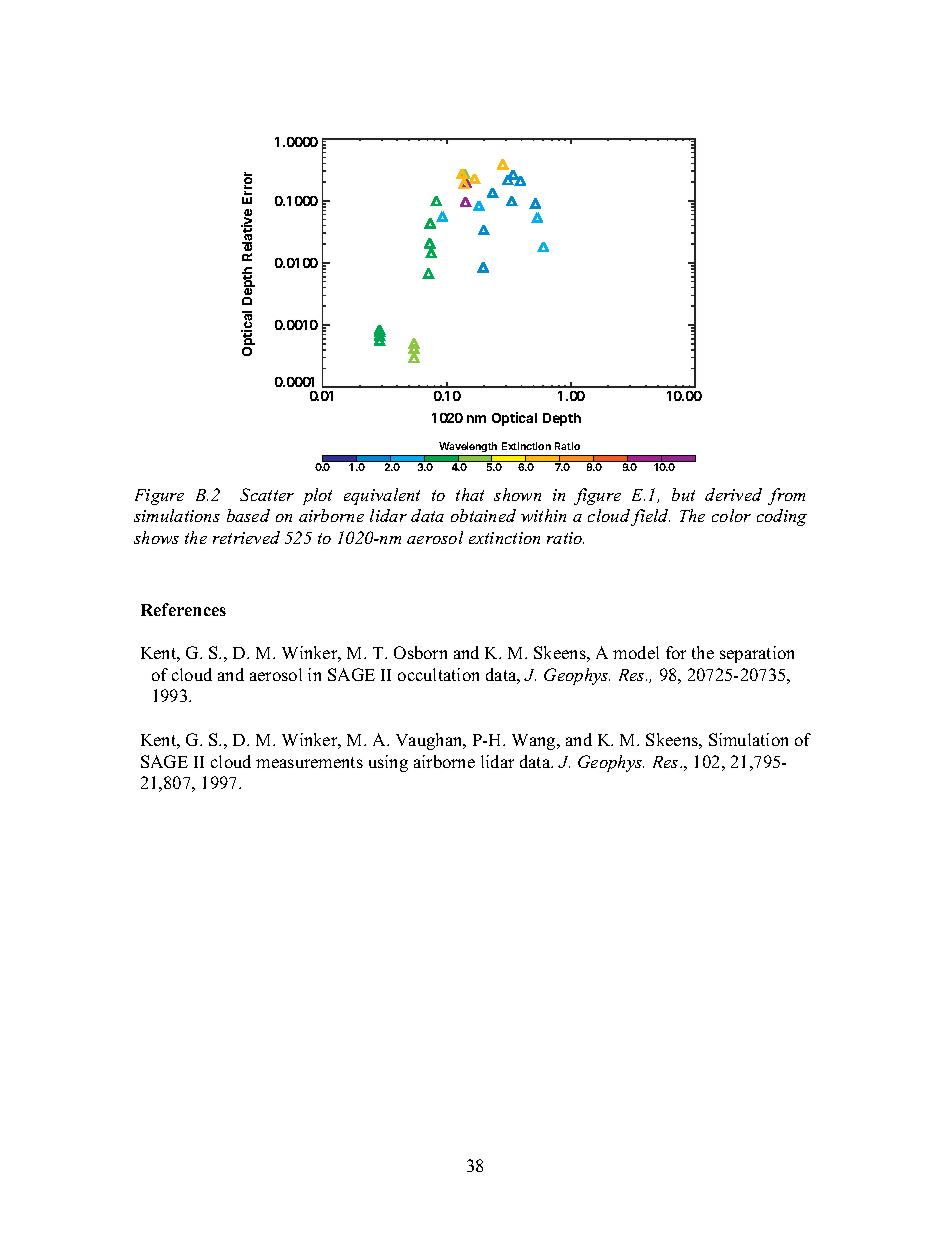 The height and width of the page is (1233, 952). What do you see at coordinates (183, 609) in the page?
I see `References` at bounding box center [183, 609].
